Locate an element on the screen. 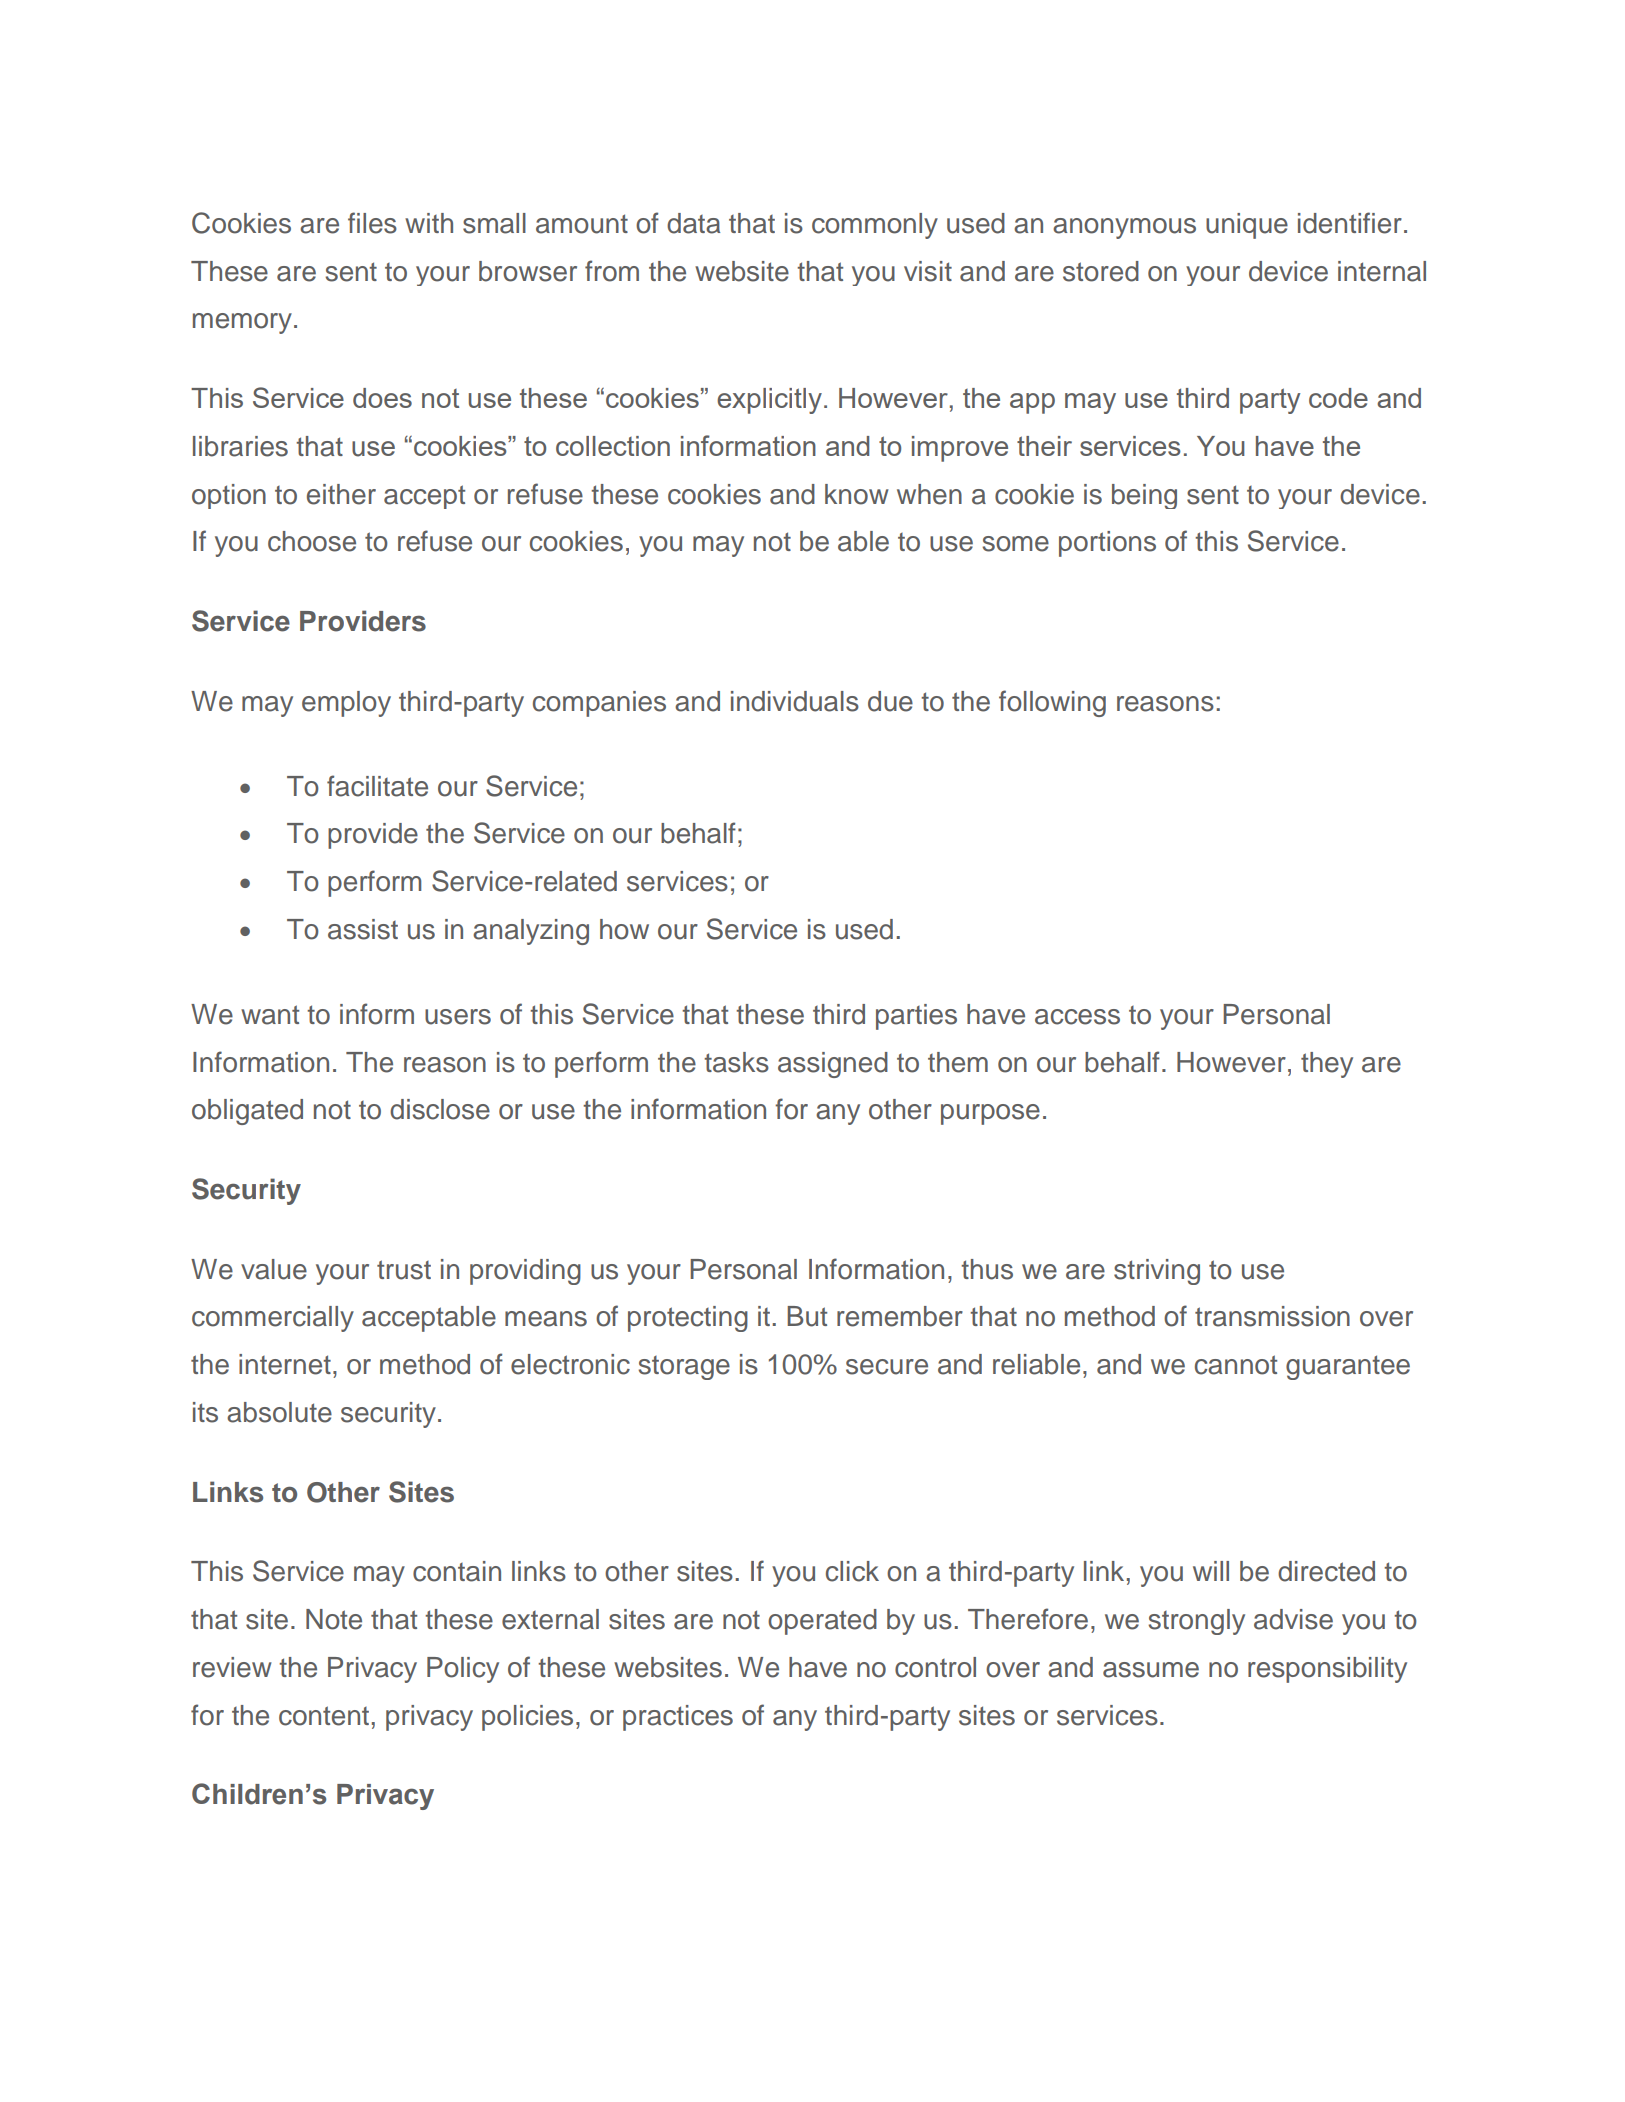  content is located at coordinates (324, 1716).
